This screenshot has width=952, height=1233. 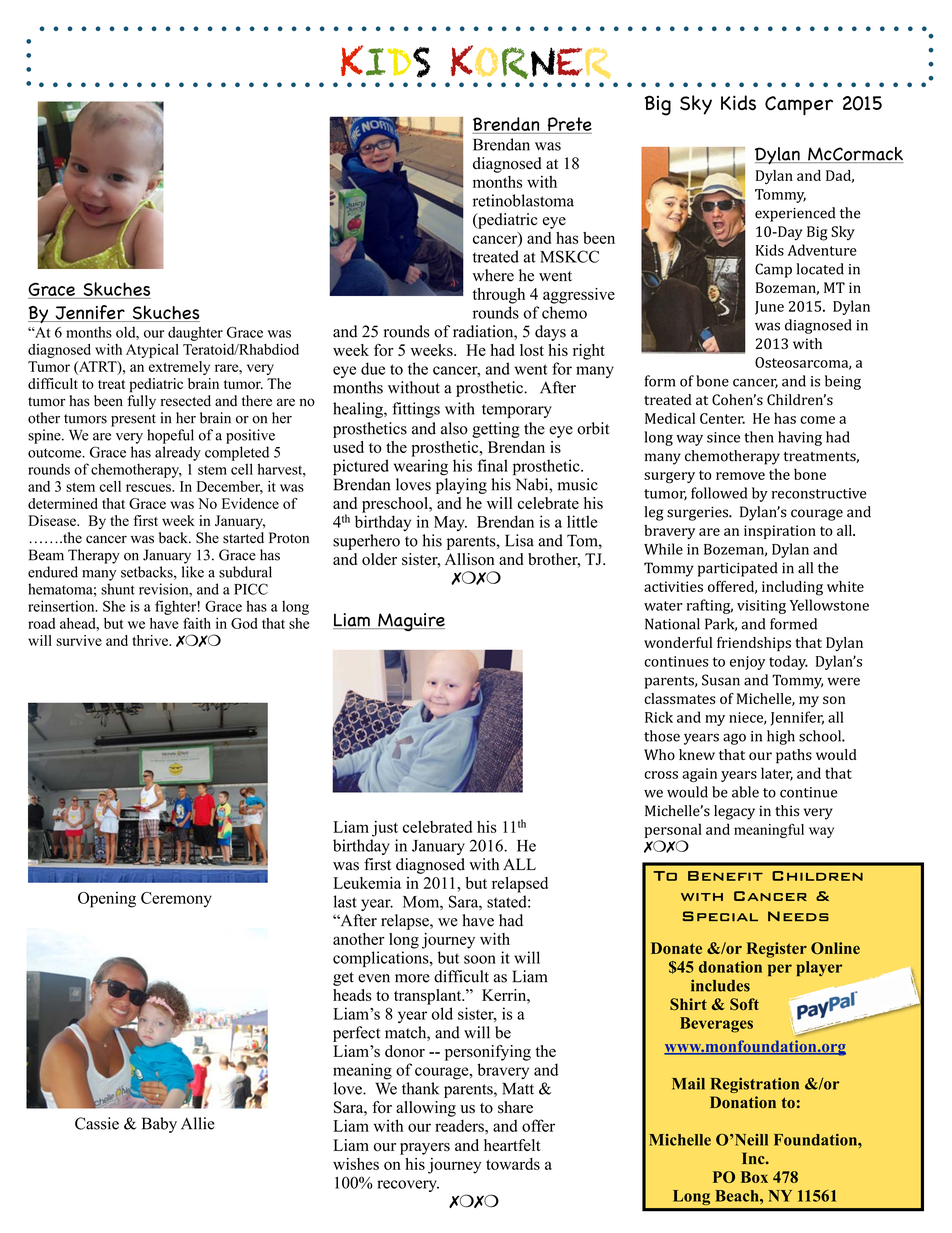 What do you see at coordinates (582, 521) in the screenshot?
I see `little` at bounding box center [582, 521].
